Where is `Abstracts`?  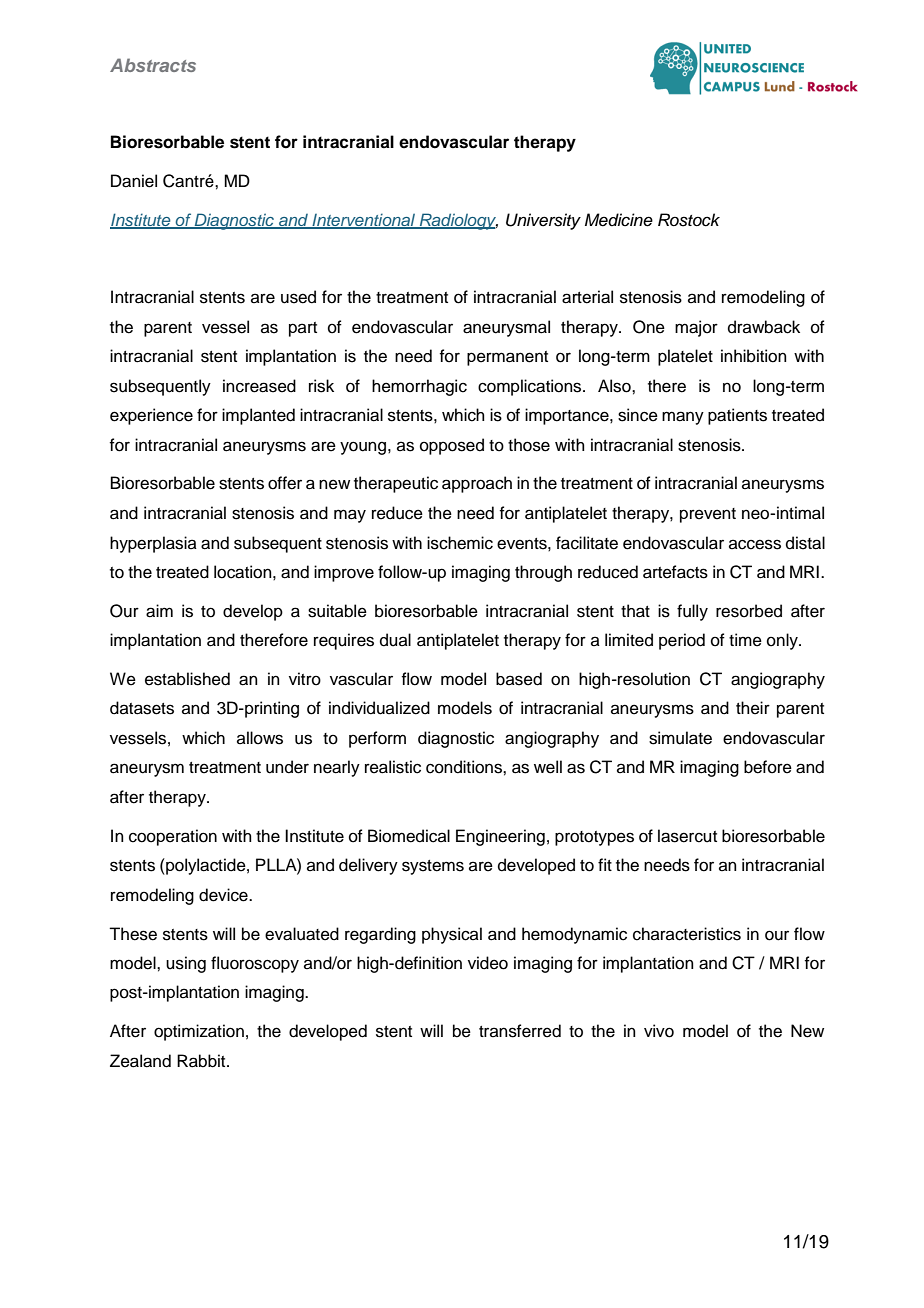 Abstracts is located at coordinates (153, 65).
